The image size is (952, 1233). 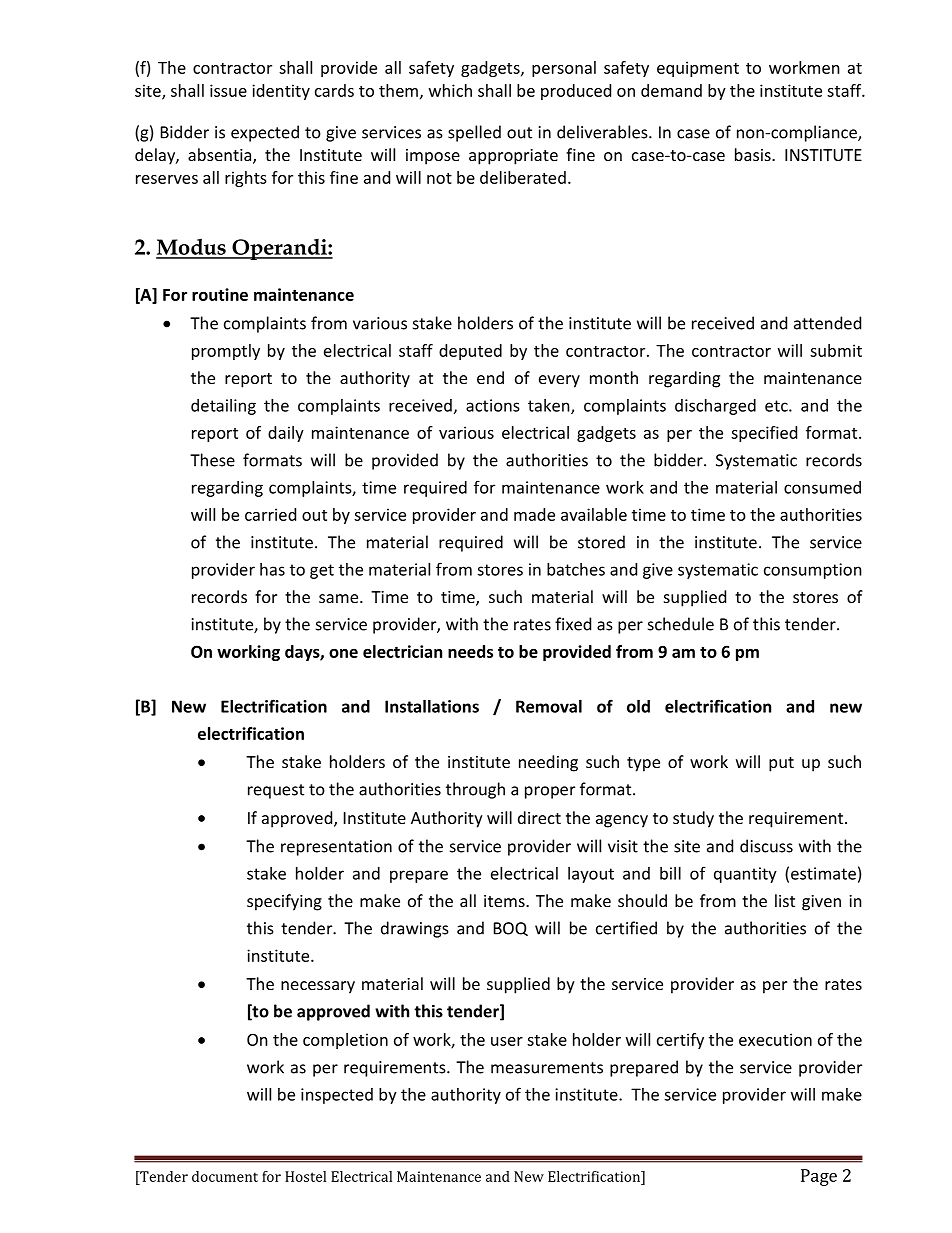 What do you see at coordinates (493, 405) in the screenshot?
I see `actions` at bounding box center [493, 405].
